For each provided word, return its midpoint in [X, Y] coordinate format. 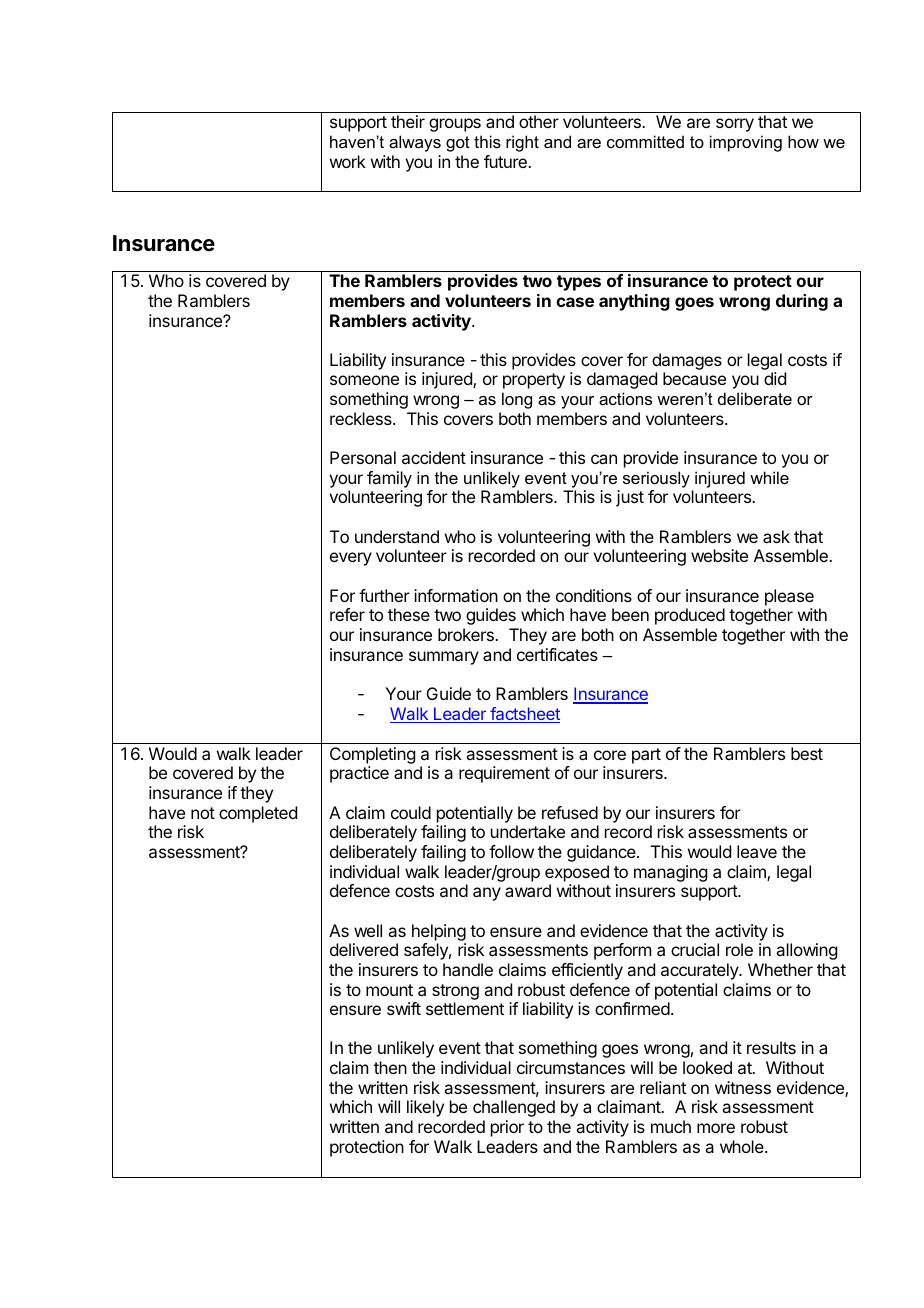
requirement [504, 774]
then [390, 1067]
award [528, 890]
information [456, 595]
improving [746, 143]
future [506, 161]
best [807, 753]
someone [364, 380]
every [351, 559]
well [368, 930]
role [739, 949]
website [719, 555]
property [534, 381]
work [348, 161]
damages [687, 363]
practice [359, 774]
